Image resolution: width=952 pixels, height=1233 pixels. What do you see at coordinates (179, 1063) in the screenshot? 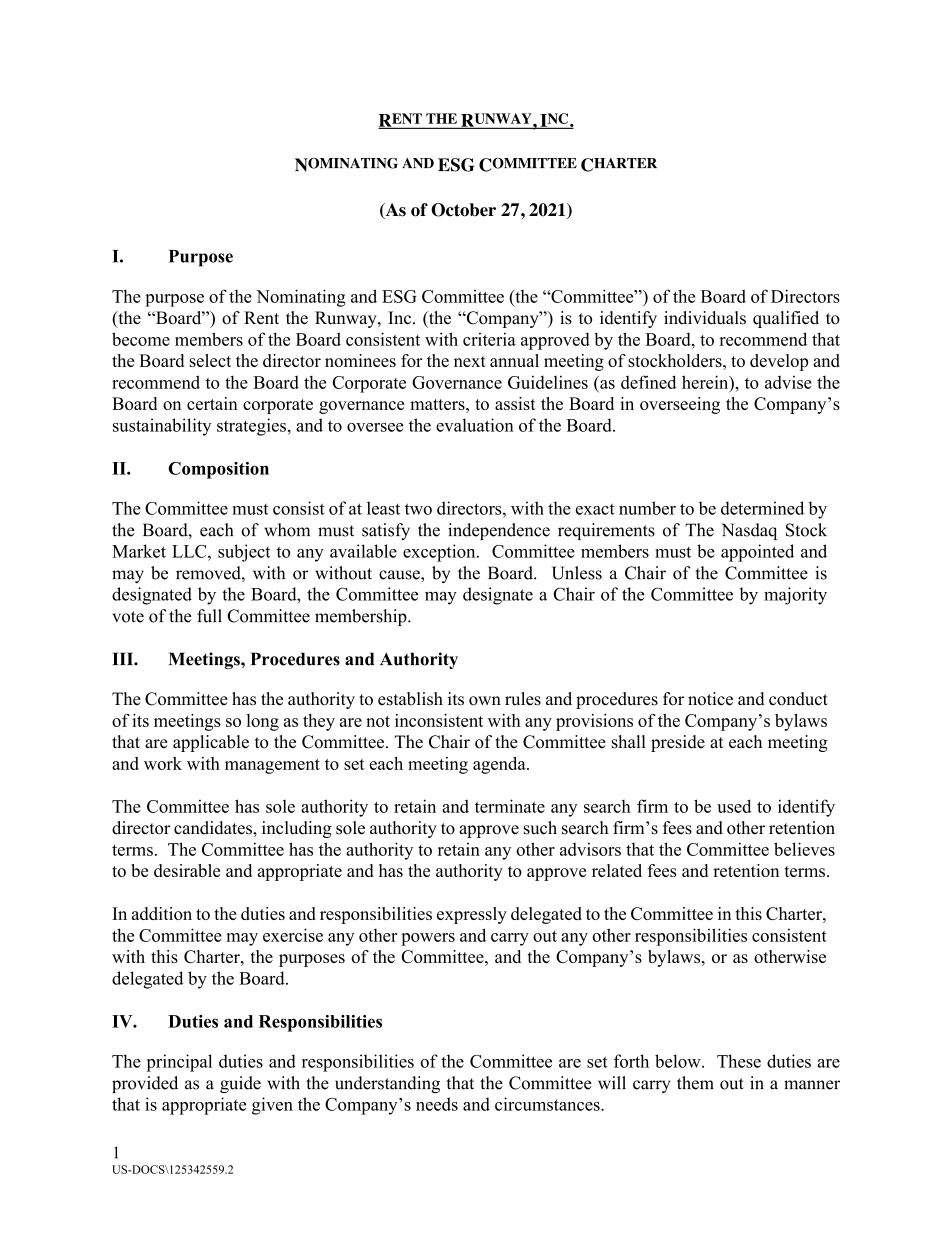
I see `principal` at bounding box center [179, 1063].
